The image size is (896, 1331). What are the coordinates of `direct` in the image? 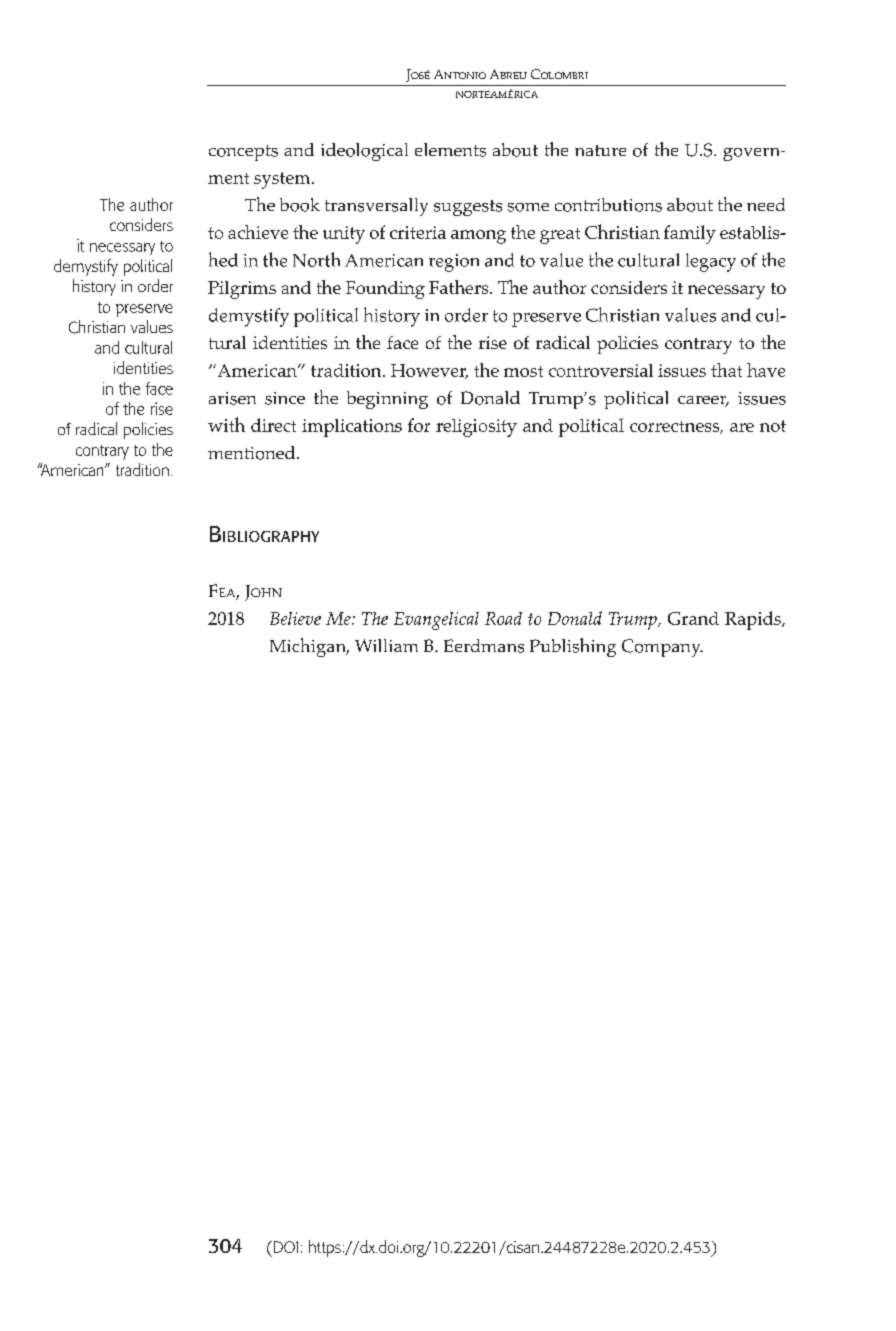 It's located at (273, 425).
